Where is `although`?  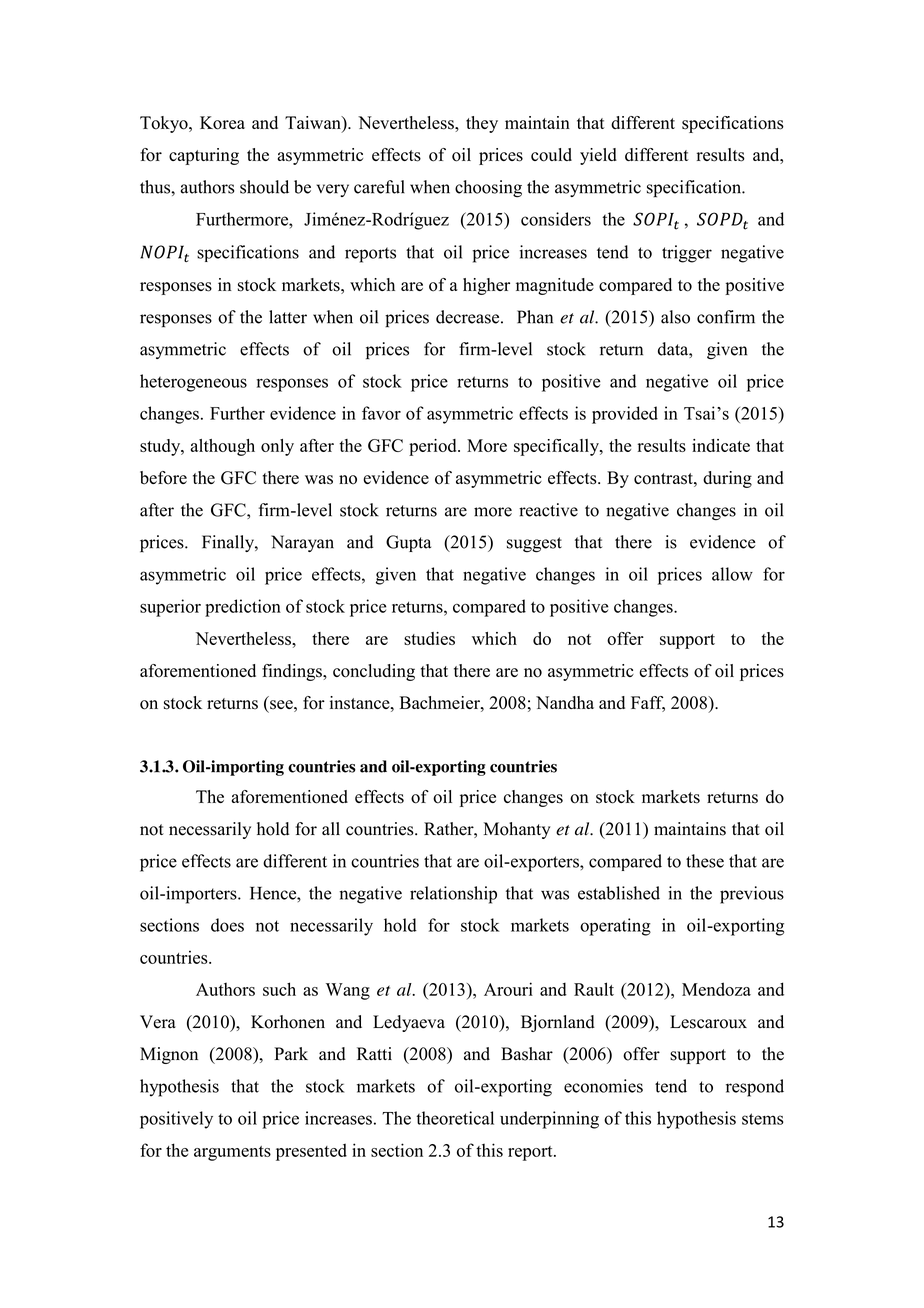
although is located at coordinates (222, 447).
